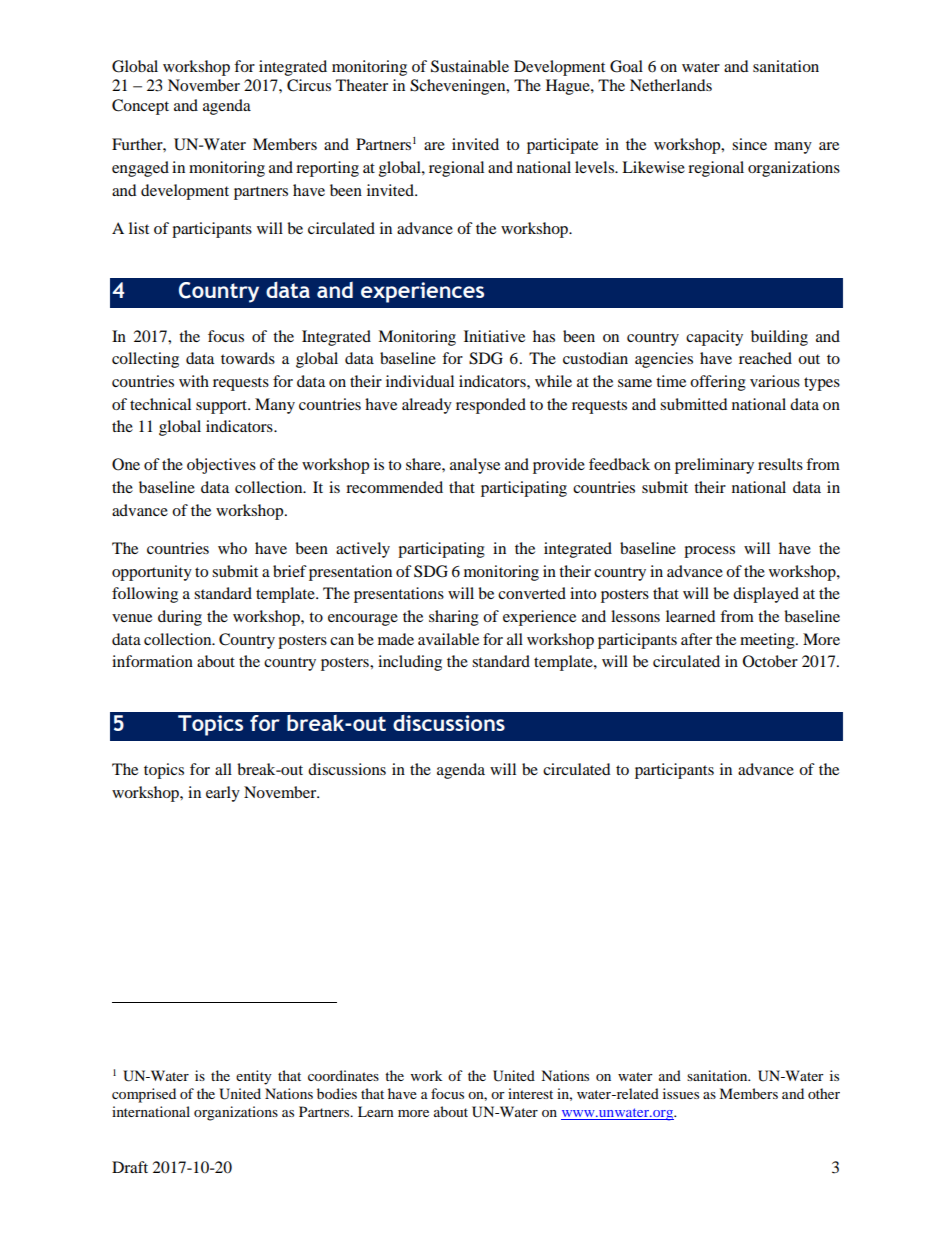 Image resolution: width=952 pixels, height=1233 pixels. Describe the element at coordinates (749, 144) in the screenshot. I see `since` at that location.
